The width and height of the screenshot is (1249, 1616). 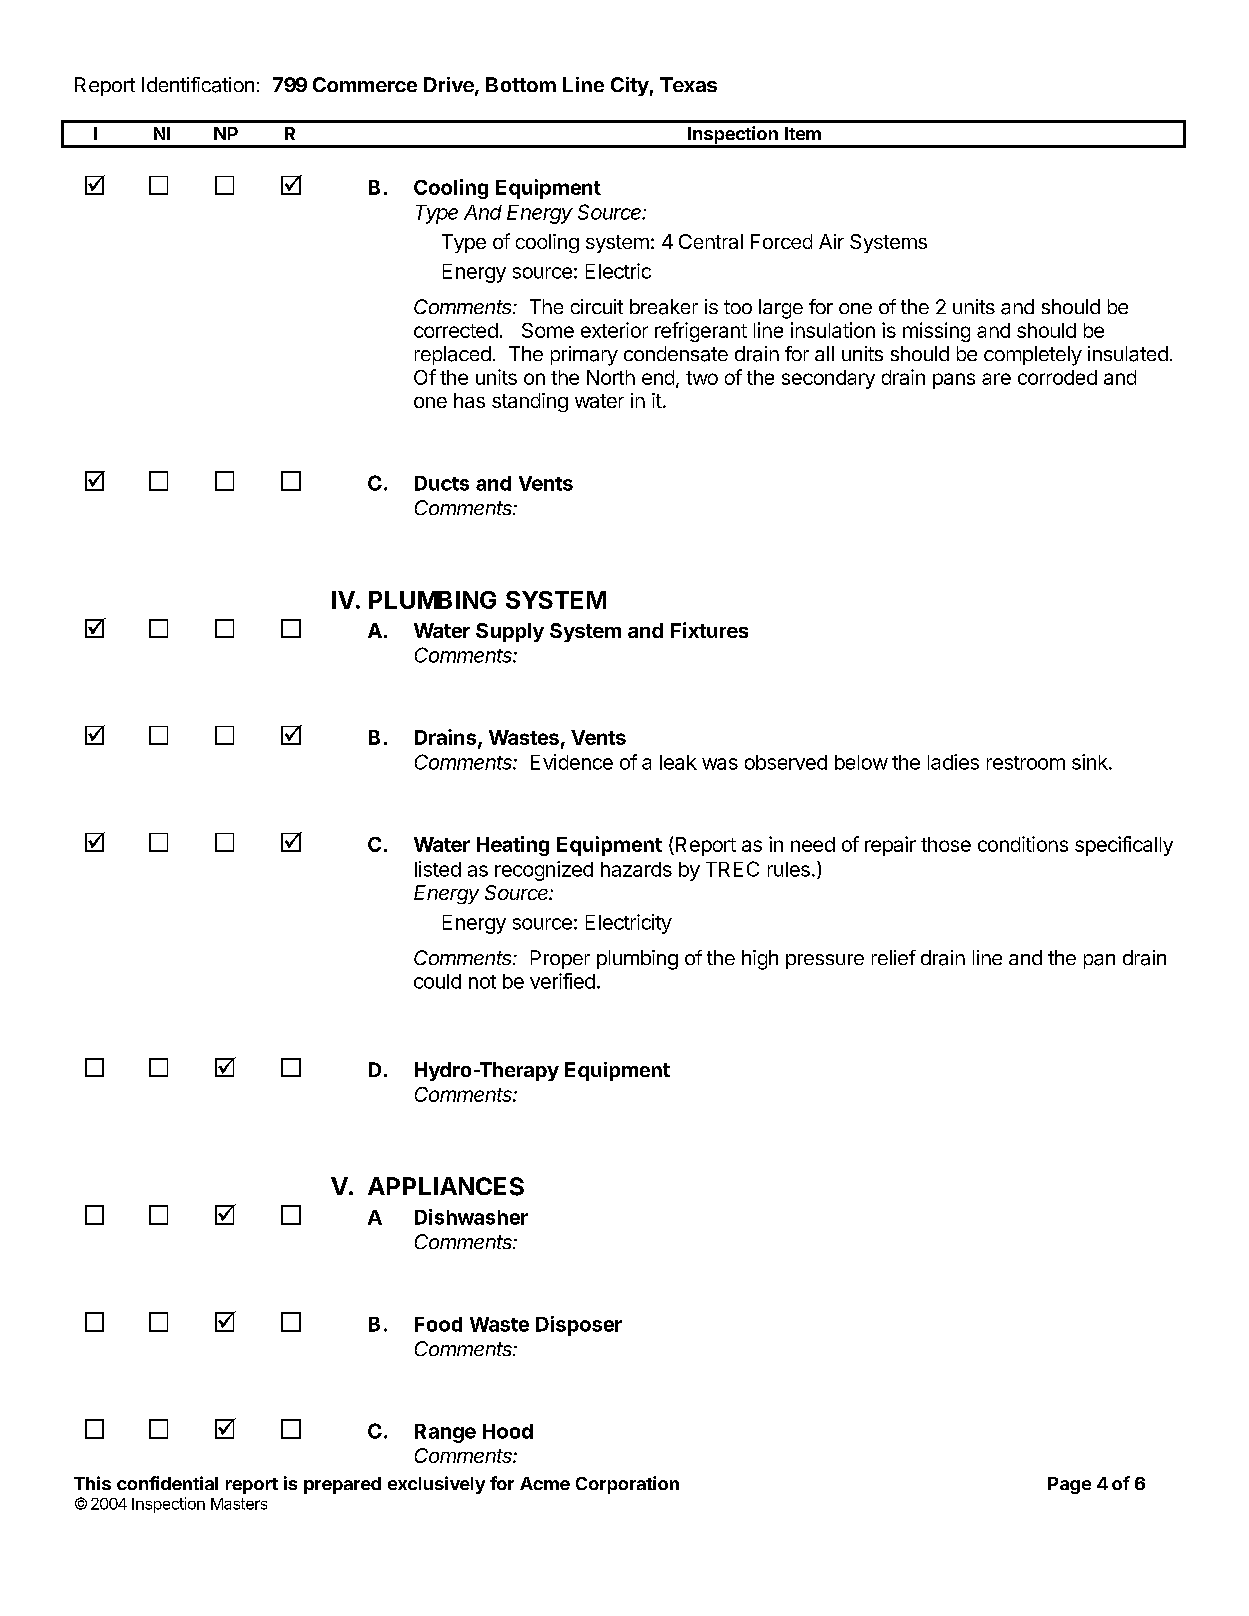 I want to click on Texas, so click(x=688, y=84).
